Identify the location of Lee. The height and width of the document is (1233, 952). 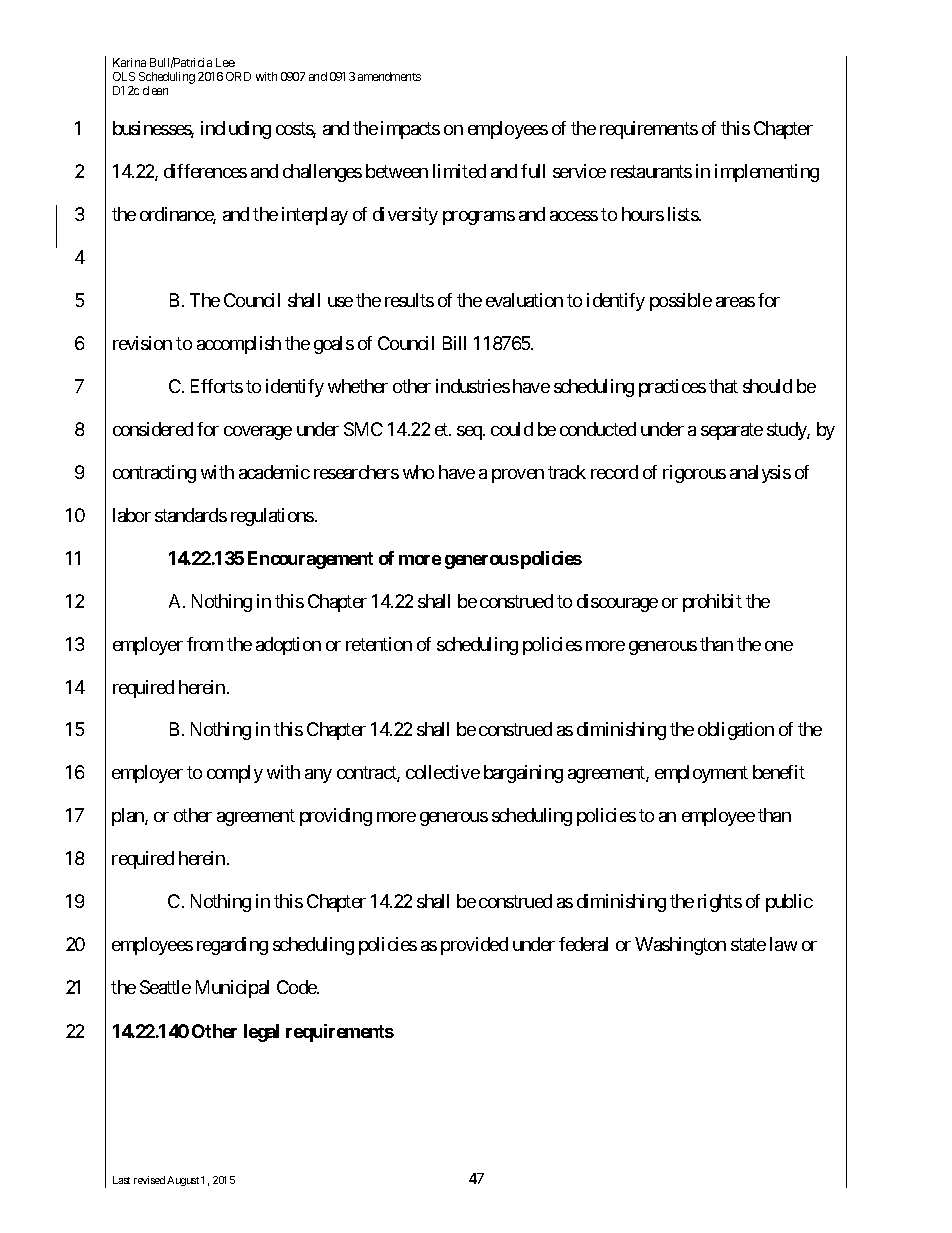
(225, 62).
